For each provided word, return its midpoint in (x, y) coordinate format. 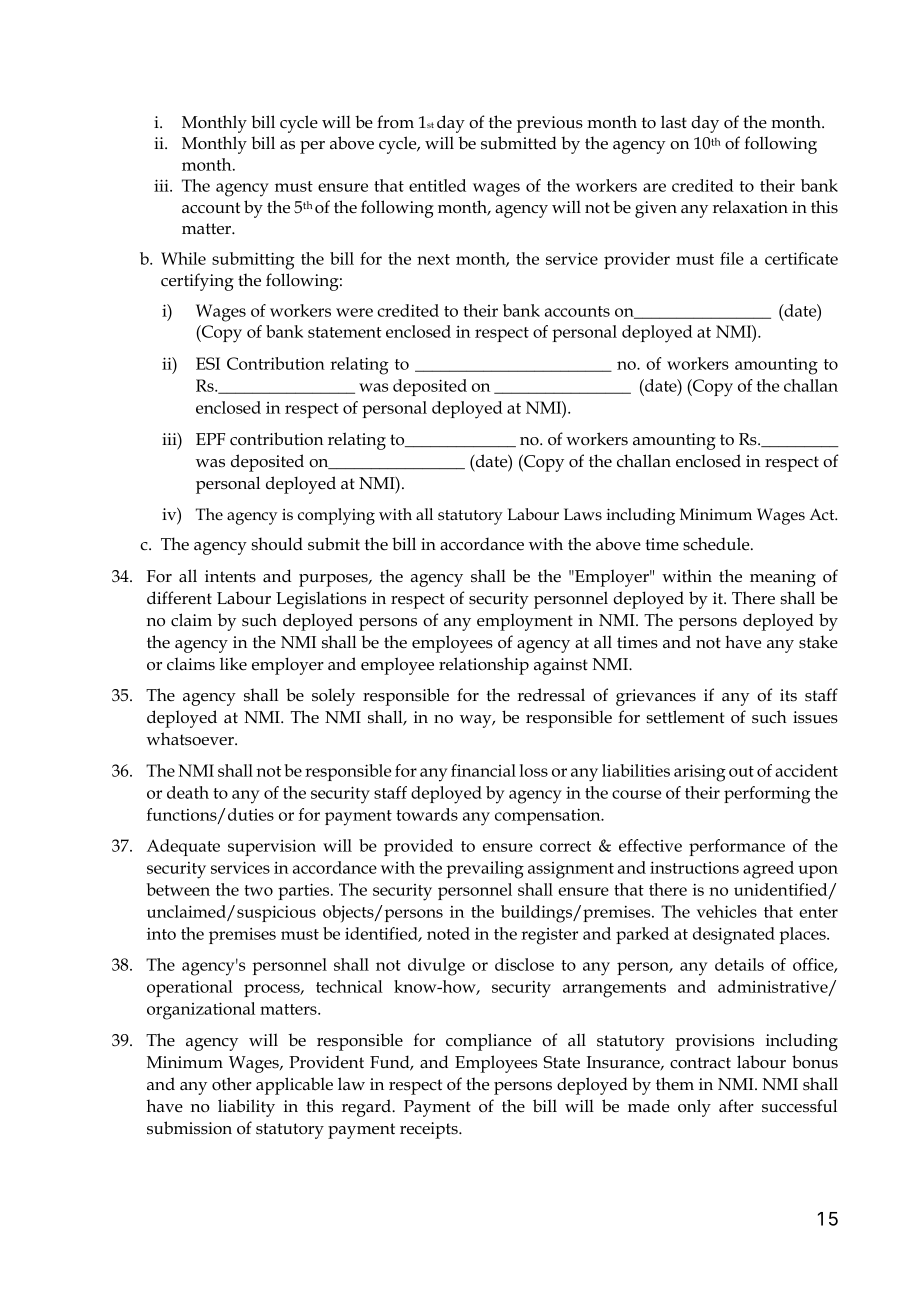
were (354, 312)
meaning (783, 578)
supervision (272, 847)
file (732, 258)
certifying (197, 282)
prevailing (485, 870)
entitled (437, 185)
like (233, 664)
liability (246, 1108)
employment (525, 622)
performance (737, 847)
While (183, 258)
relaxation (750, 207)
